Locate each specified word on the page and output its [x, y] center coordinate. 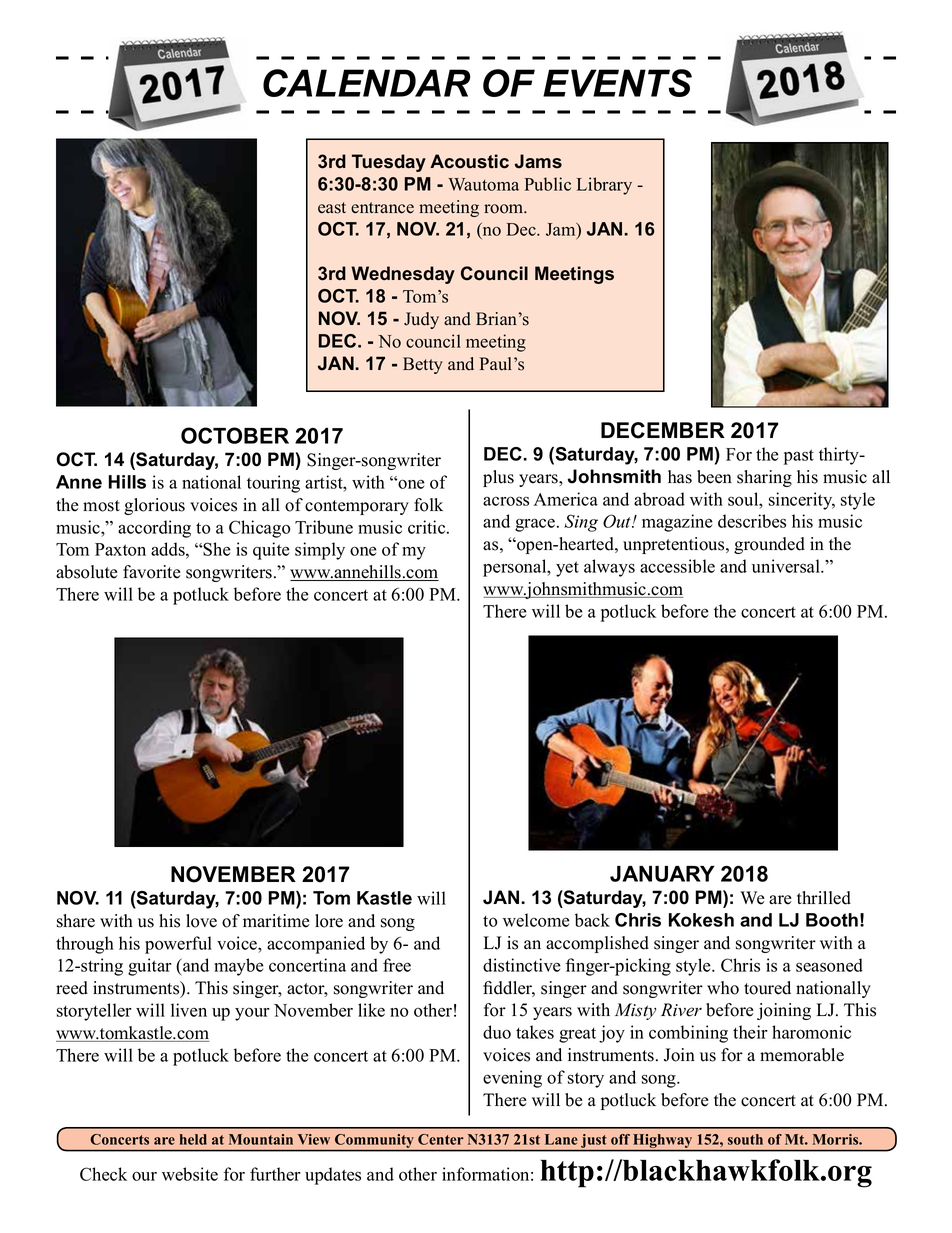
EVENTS [617, 83]
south [745, 1139]
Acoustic [469, 161]
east [332, 208]
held [193, 1139]
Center [441, 1139]
